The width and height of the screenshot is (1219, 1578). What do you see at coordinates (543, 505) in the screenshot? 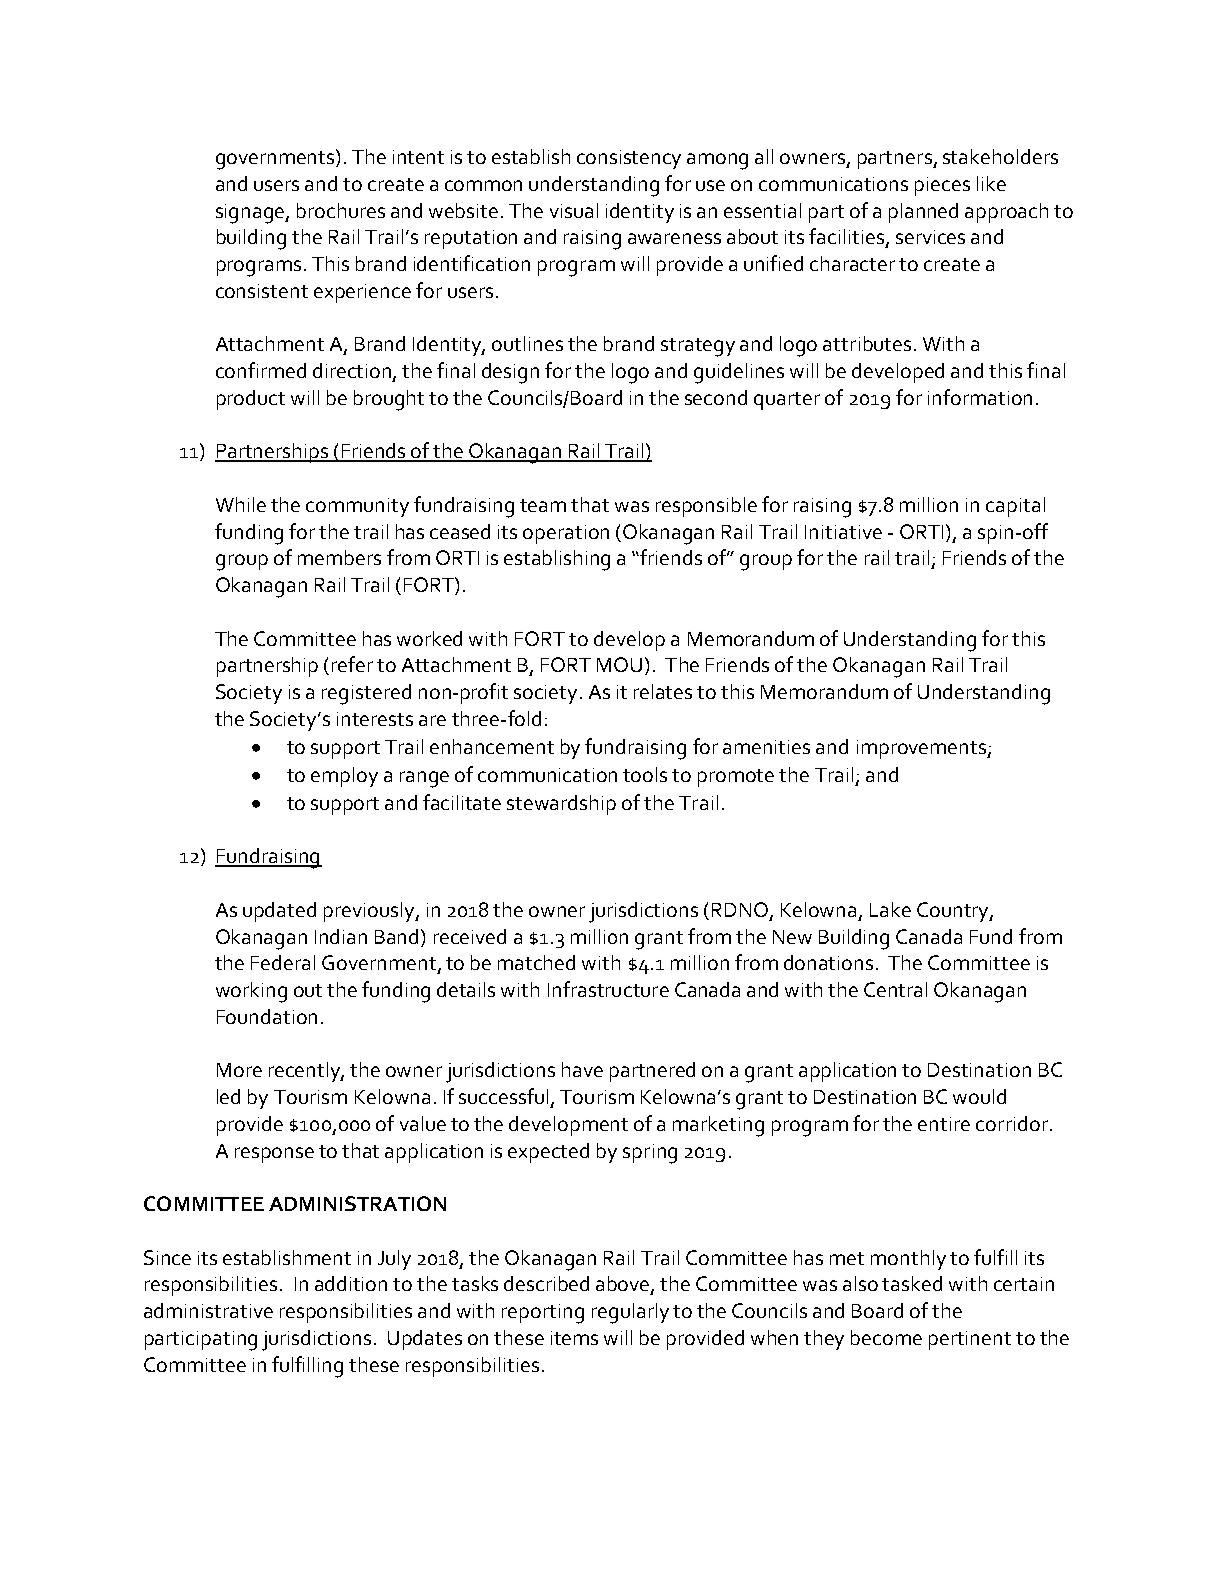
I see `team` at bounding box center [543, 505].
